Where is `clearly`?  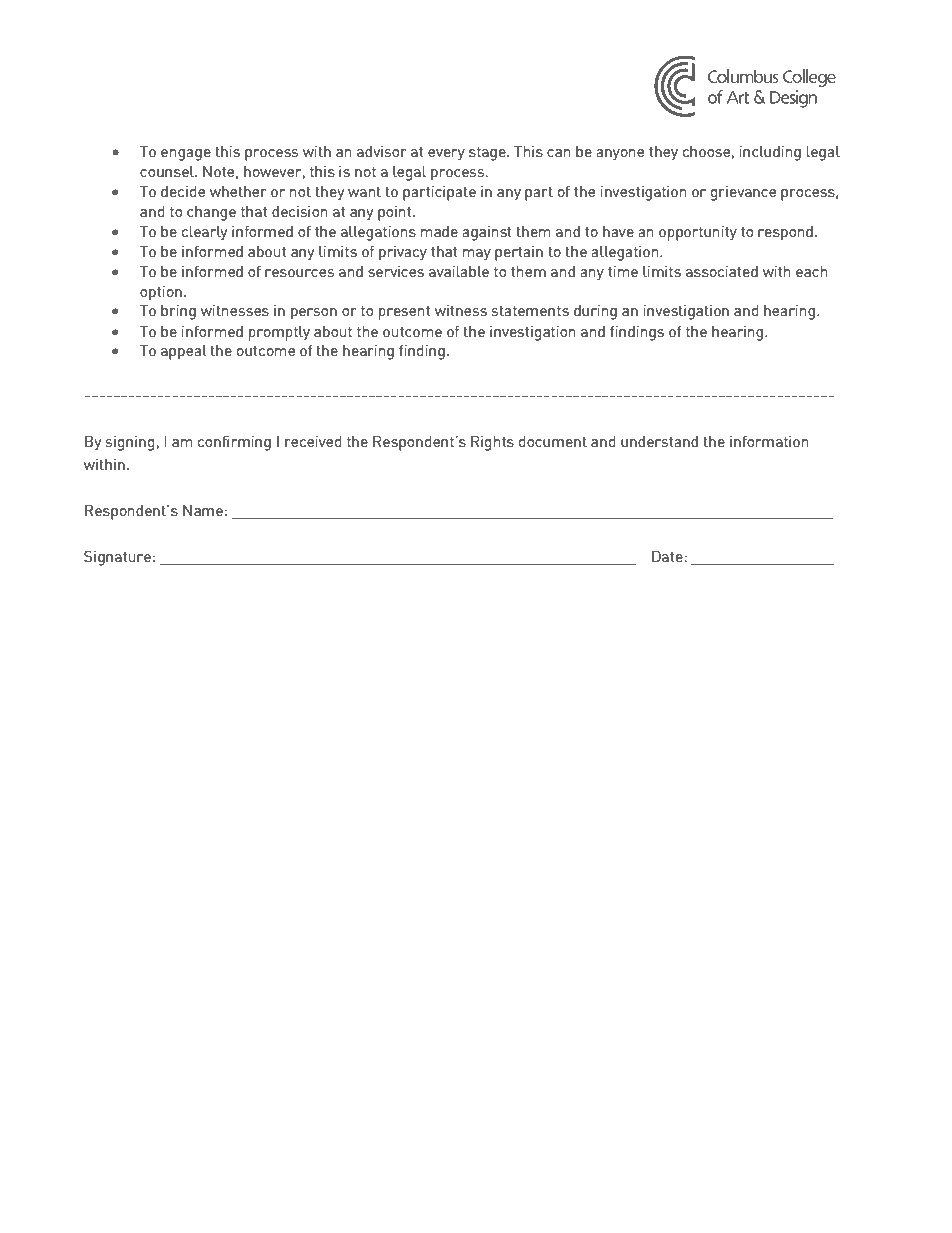 clearly is located at coordinates (204, 233).
